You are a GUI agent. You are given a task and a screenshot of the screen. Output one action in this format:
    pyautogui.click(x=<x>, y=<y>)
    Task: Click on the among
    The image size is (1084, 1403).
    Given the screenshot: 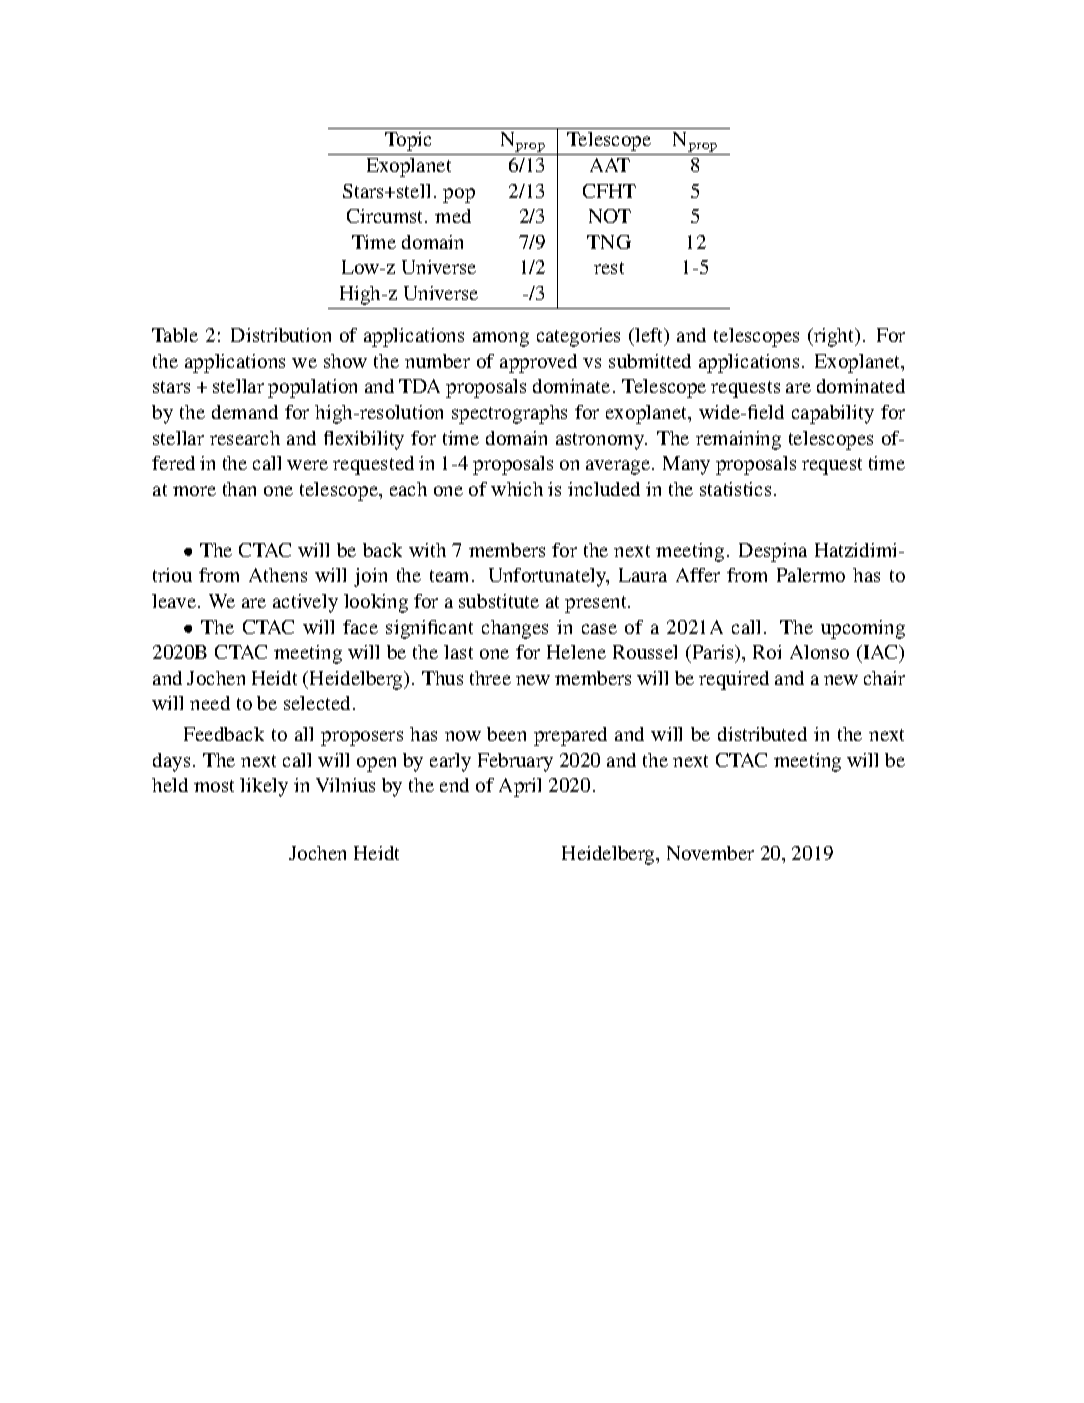 What is the action you would take?
    pyautogui.click(x=501, y=339)
